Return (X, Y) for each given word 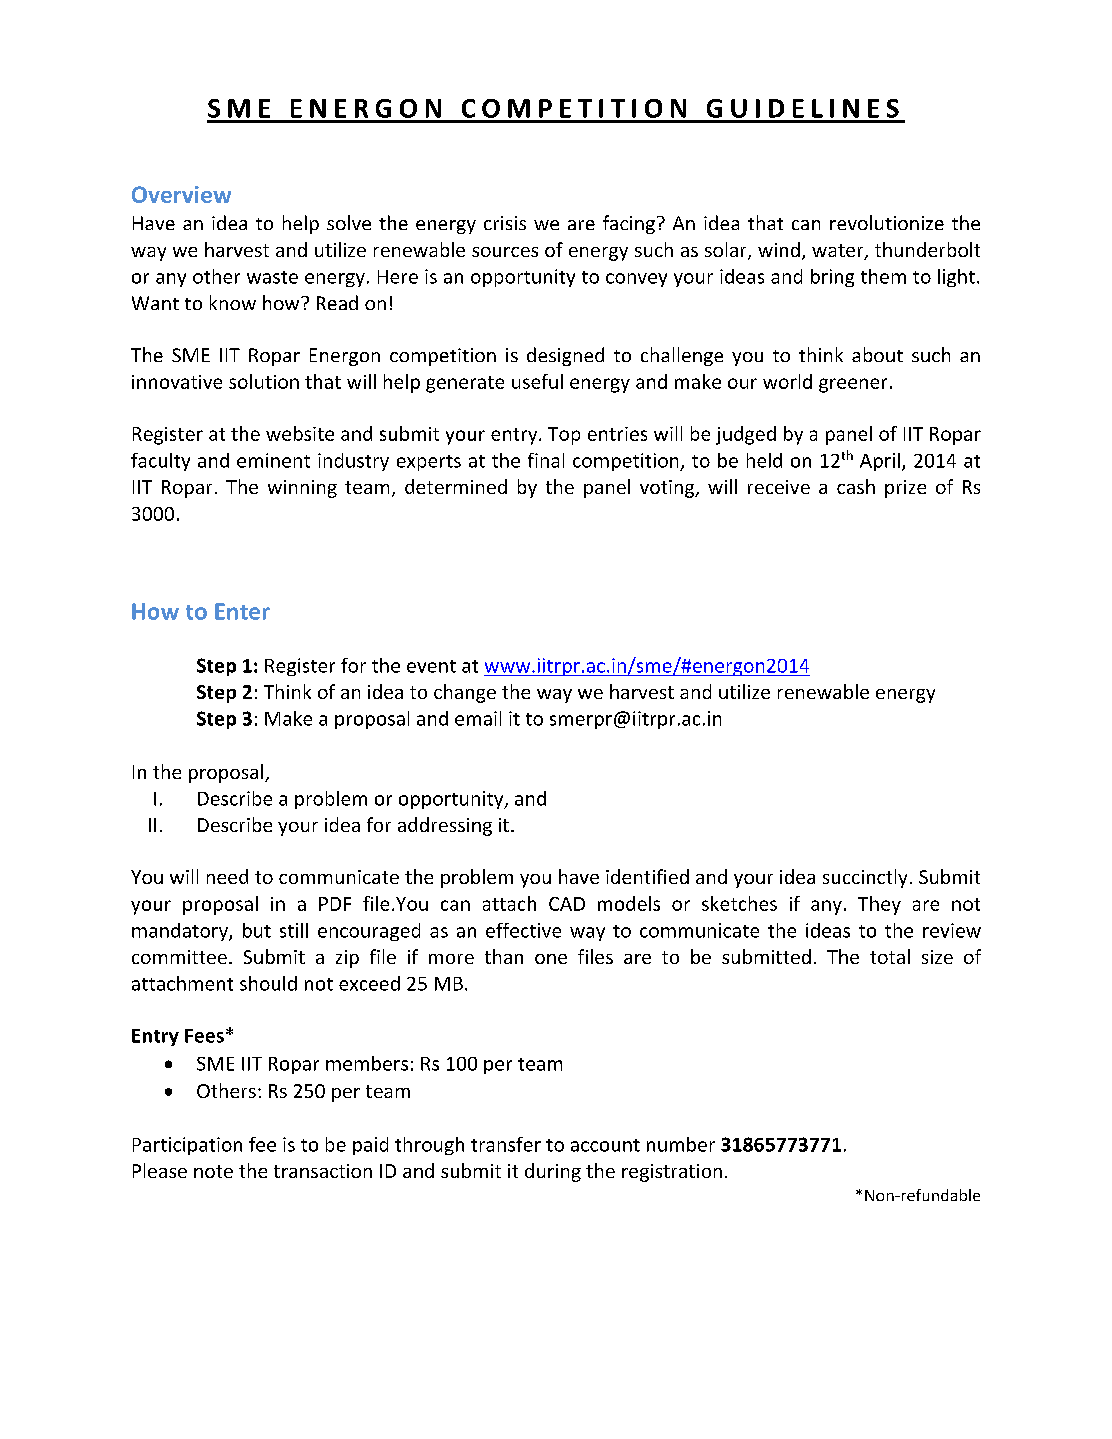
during (553, 1172)
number (681, 1144)
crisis (505, 223)
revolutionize (887, 222)
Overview (181, 194)
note (213, 1171)
